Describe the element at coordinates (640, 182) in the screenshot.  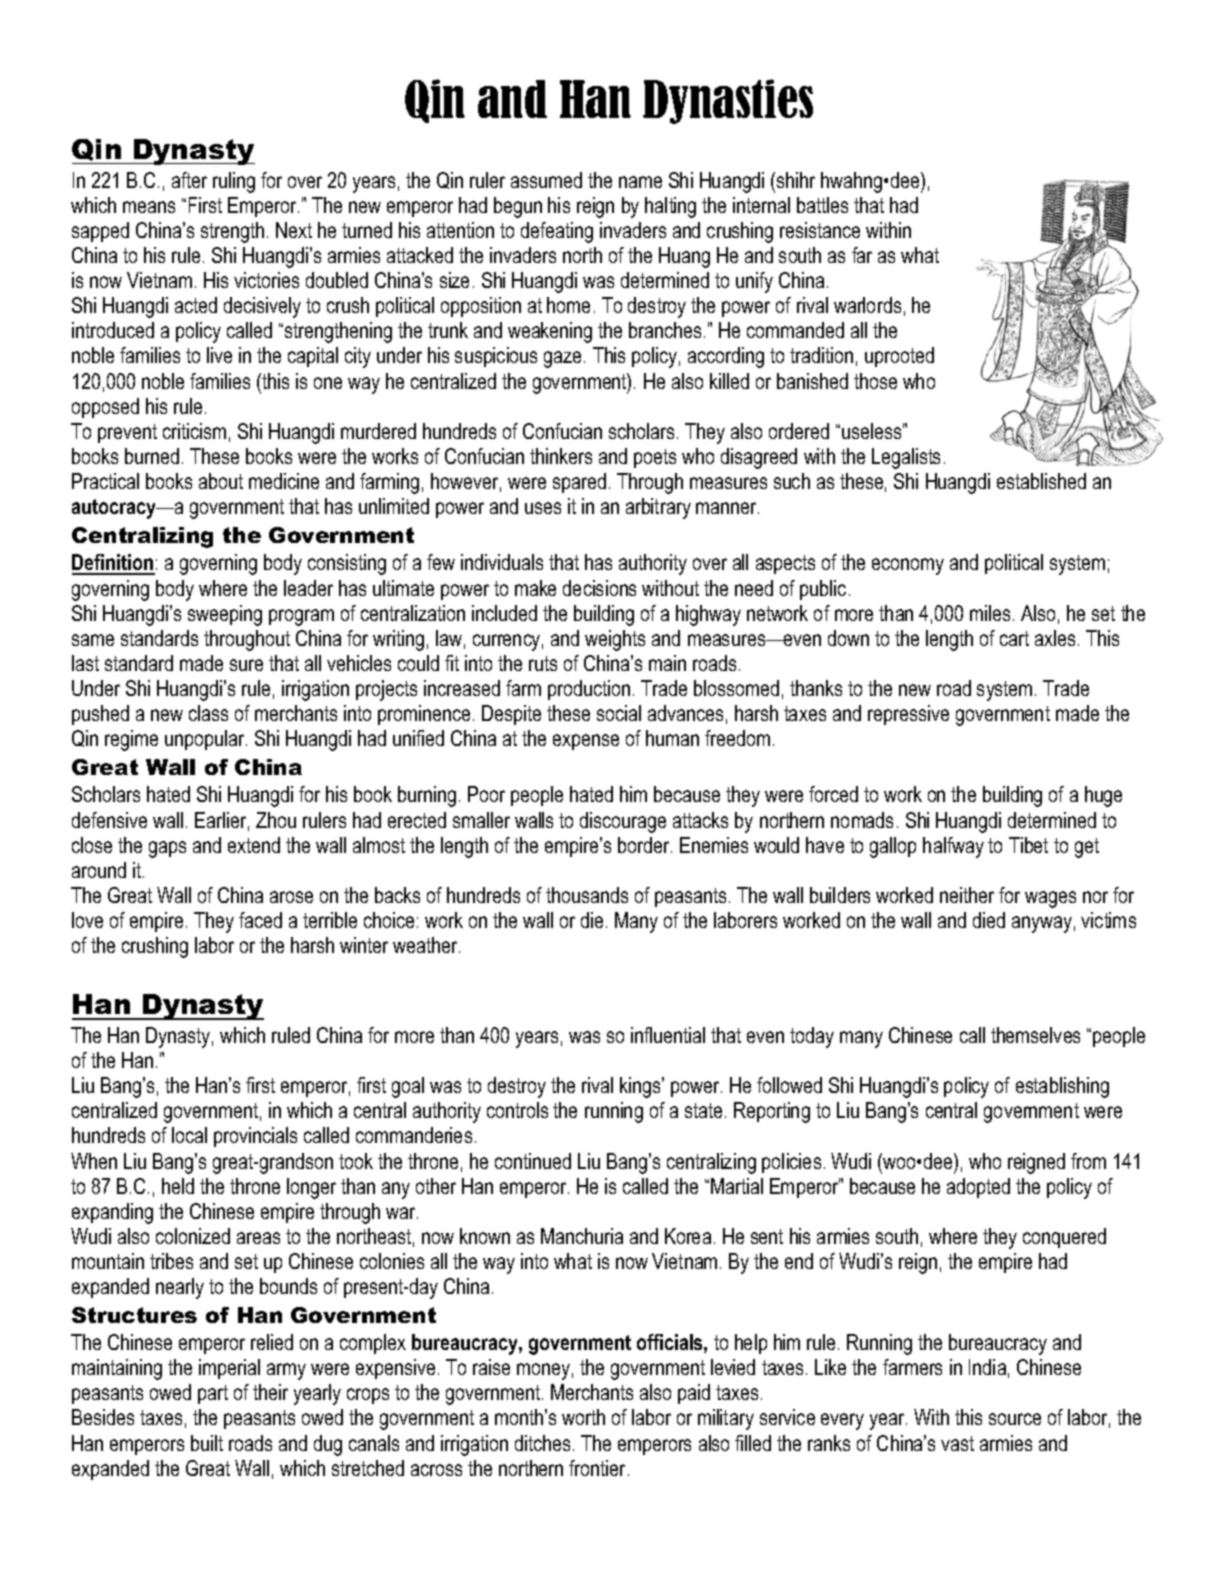
I see `name` at that location.
